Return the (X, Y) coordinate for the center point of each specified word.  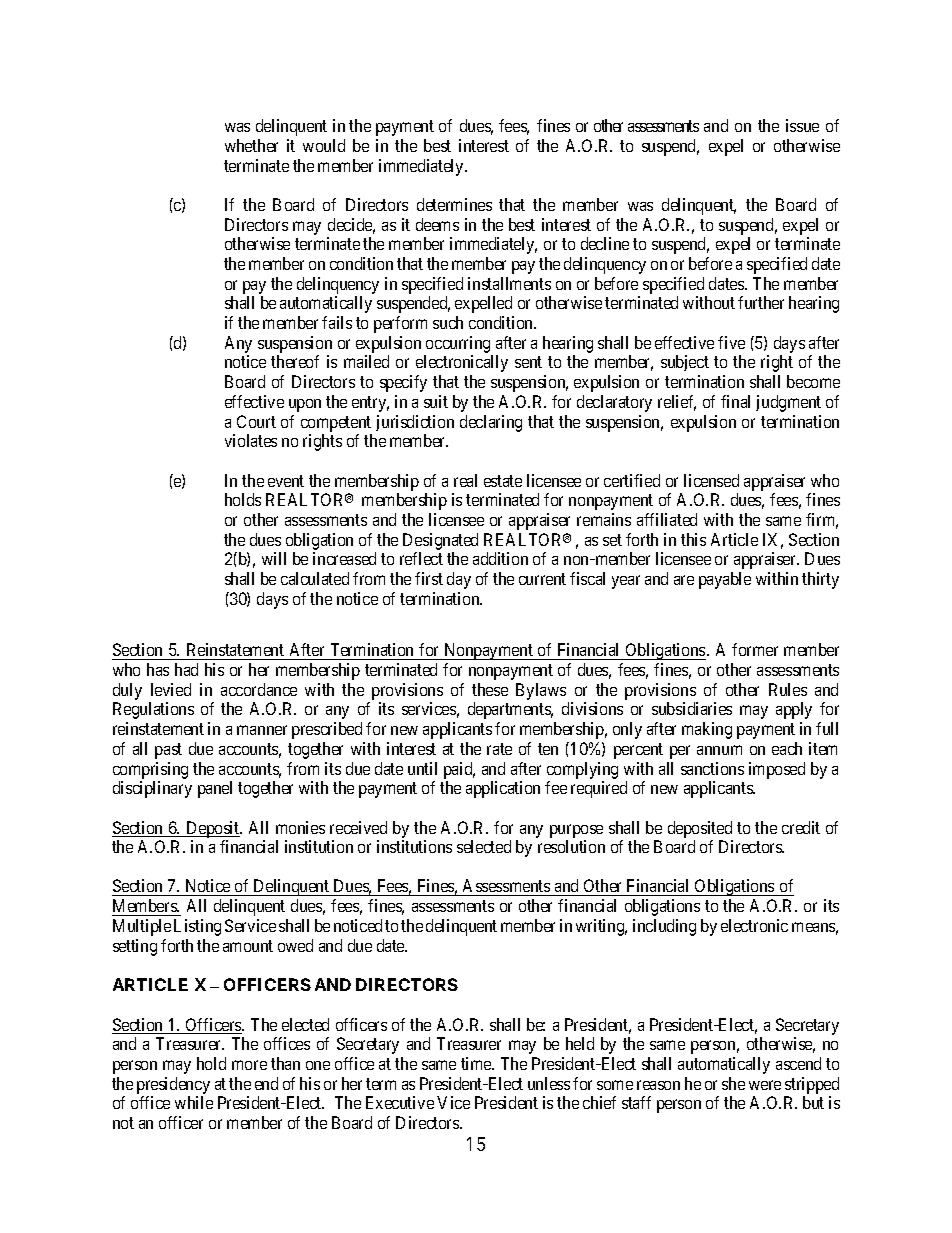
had (186, 669)
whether (251, 145)
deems (437, 224)
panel (215, 789)
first (429, 578)
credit (801, 827)
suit (436, 401)
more (249, 1065)
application (503, 789)
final (735, 401)
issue (802, 125)
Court (256, 421)
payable (725, 580)
